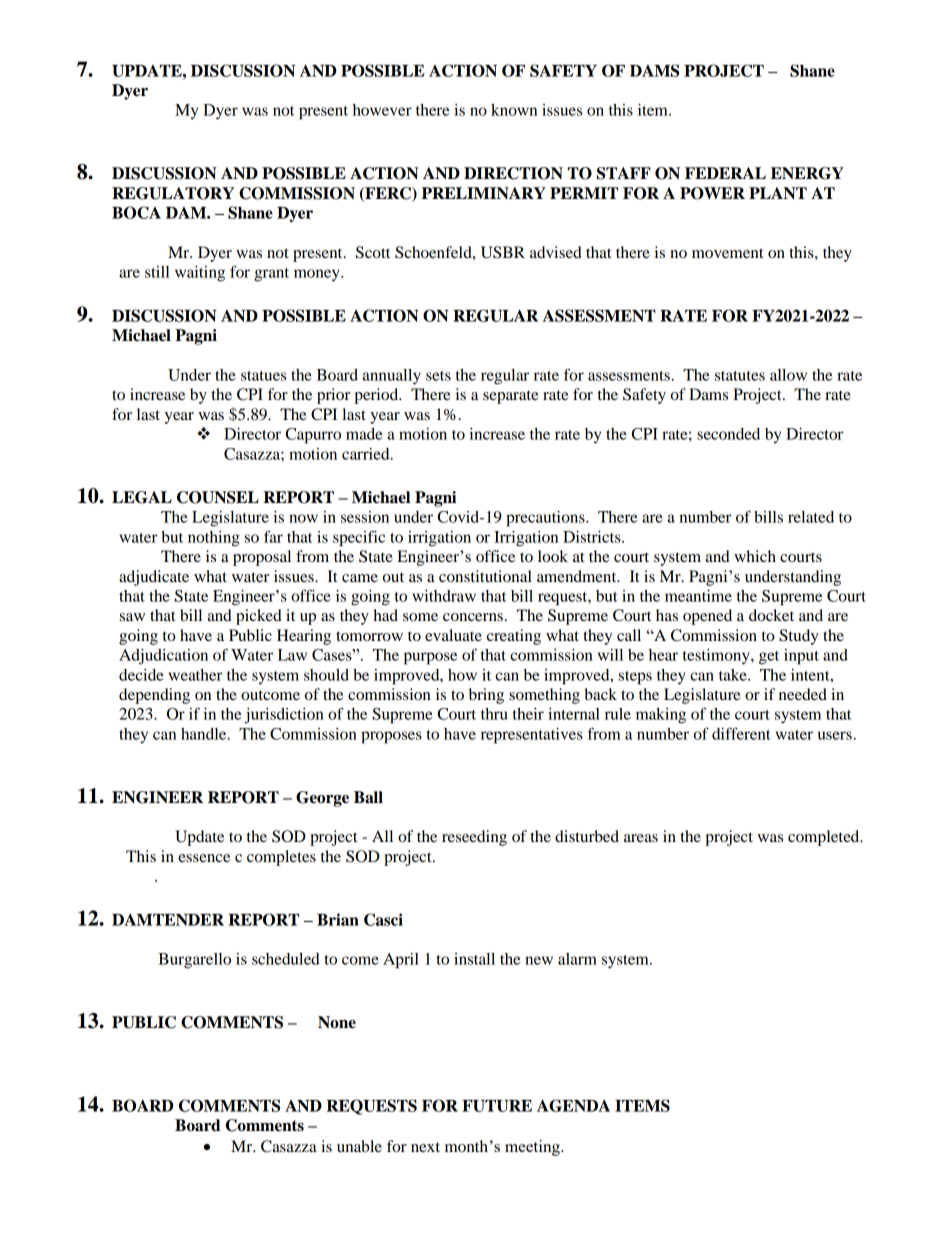  Describe the element at coordinates (473, 617) in the screenshot. I see `concerns` at that location.
